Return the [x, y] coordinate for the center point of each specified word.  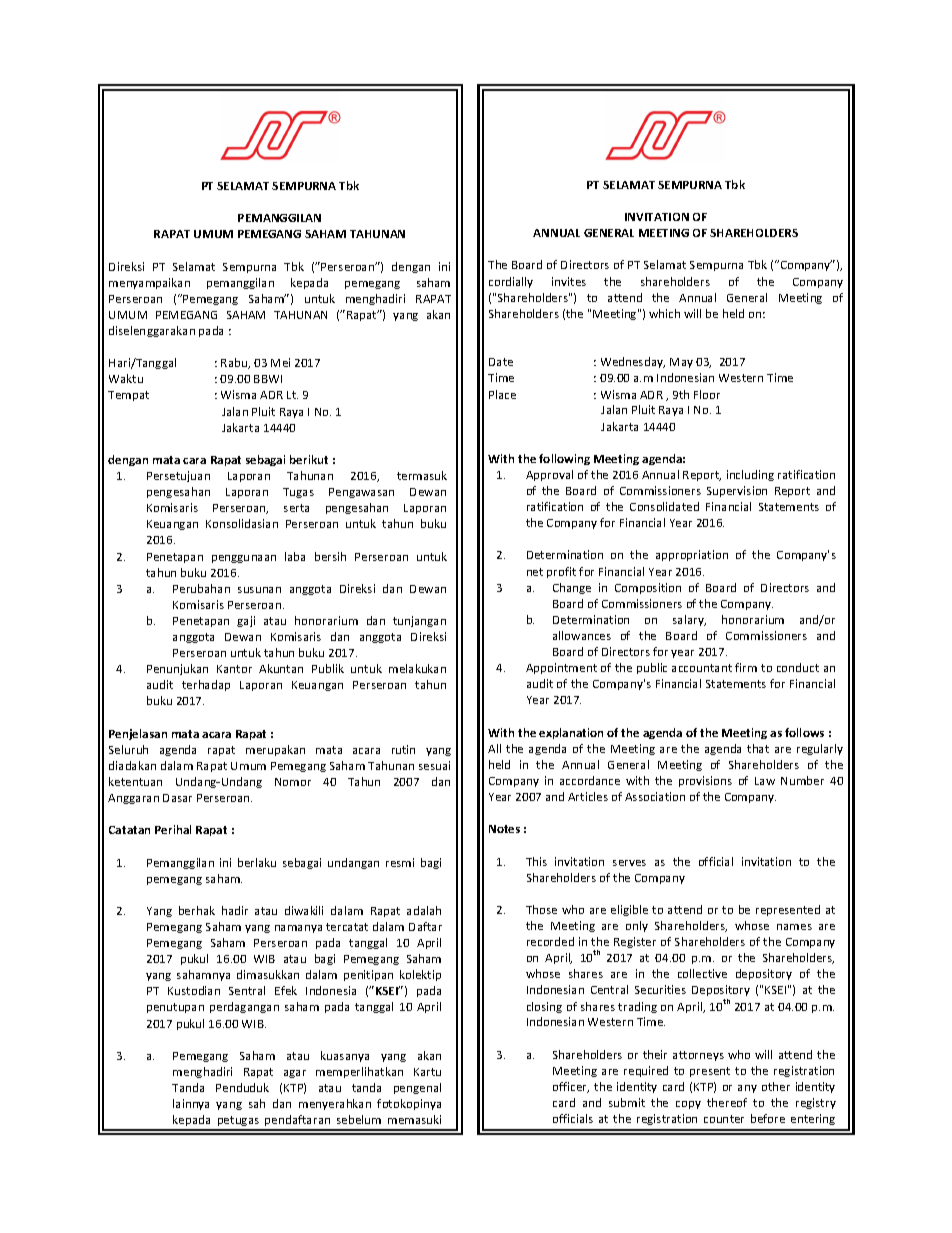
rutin [403, 749]
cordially [511, 282]
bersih [330, 556]
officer [571, 1087]
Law [765, 781]
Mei [280, 362]
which [664, 313]
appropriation [692, 555]
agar [295, 1074]
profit [561, 572]
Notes [504, 829]
